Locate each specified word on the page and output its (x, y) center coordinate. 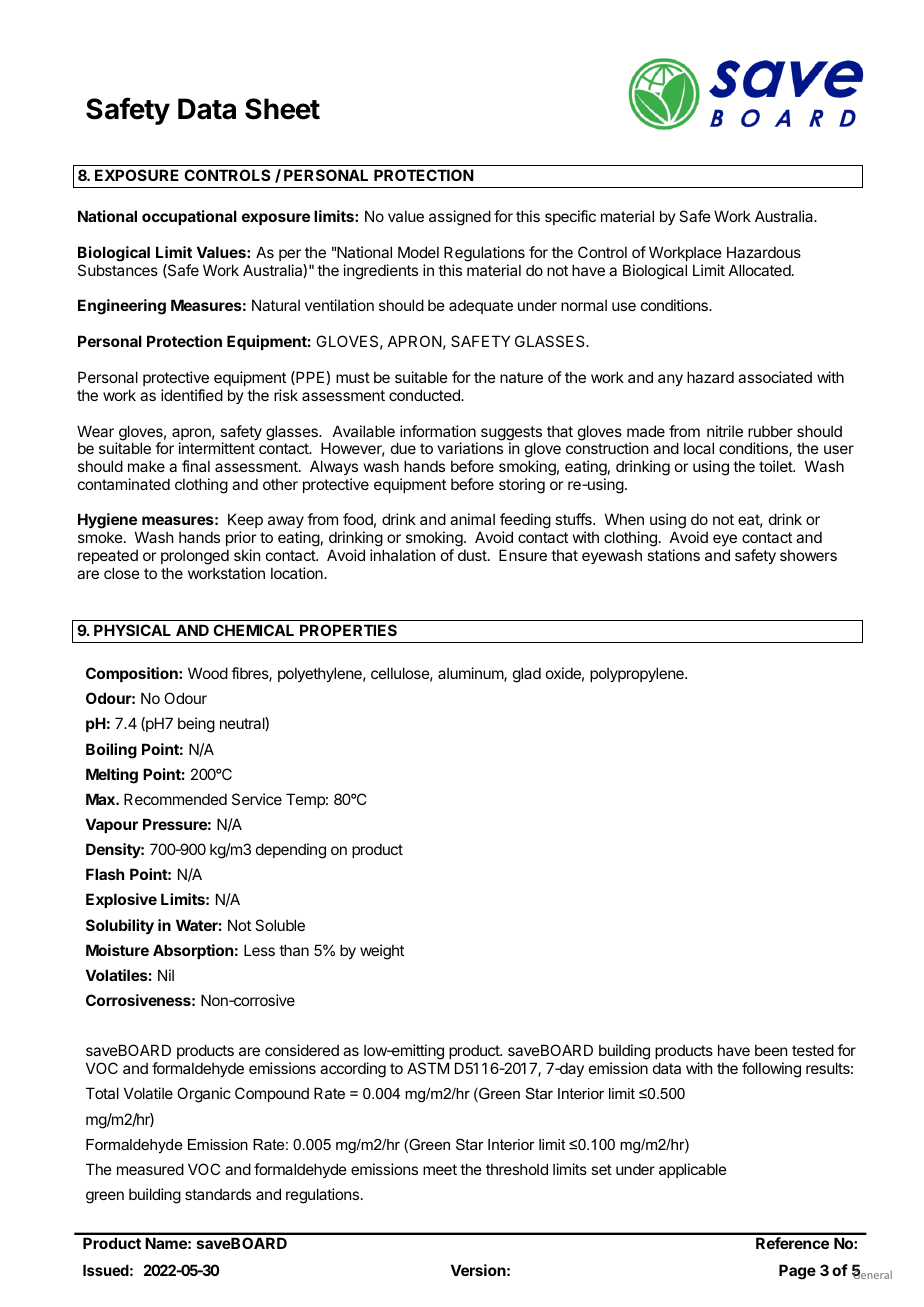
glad (527, 675)
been (771, 1050)
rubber (770, 431)
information (438, 431)
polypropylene (638, 674)
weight (382, 952)
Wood (208, 673)
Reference (792, 1243)
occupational (189, 217)
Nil (166, 975)
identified (192, 395)
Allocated (760, 270)
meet (440, 1169)
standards (218, 1194)
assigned (460, 218)
